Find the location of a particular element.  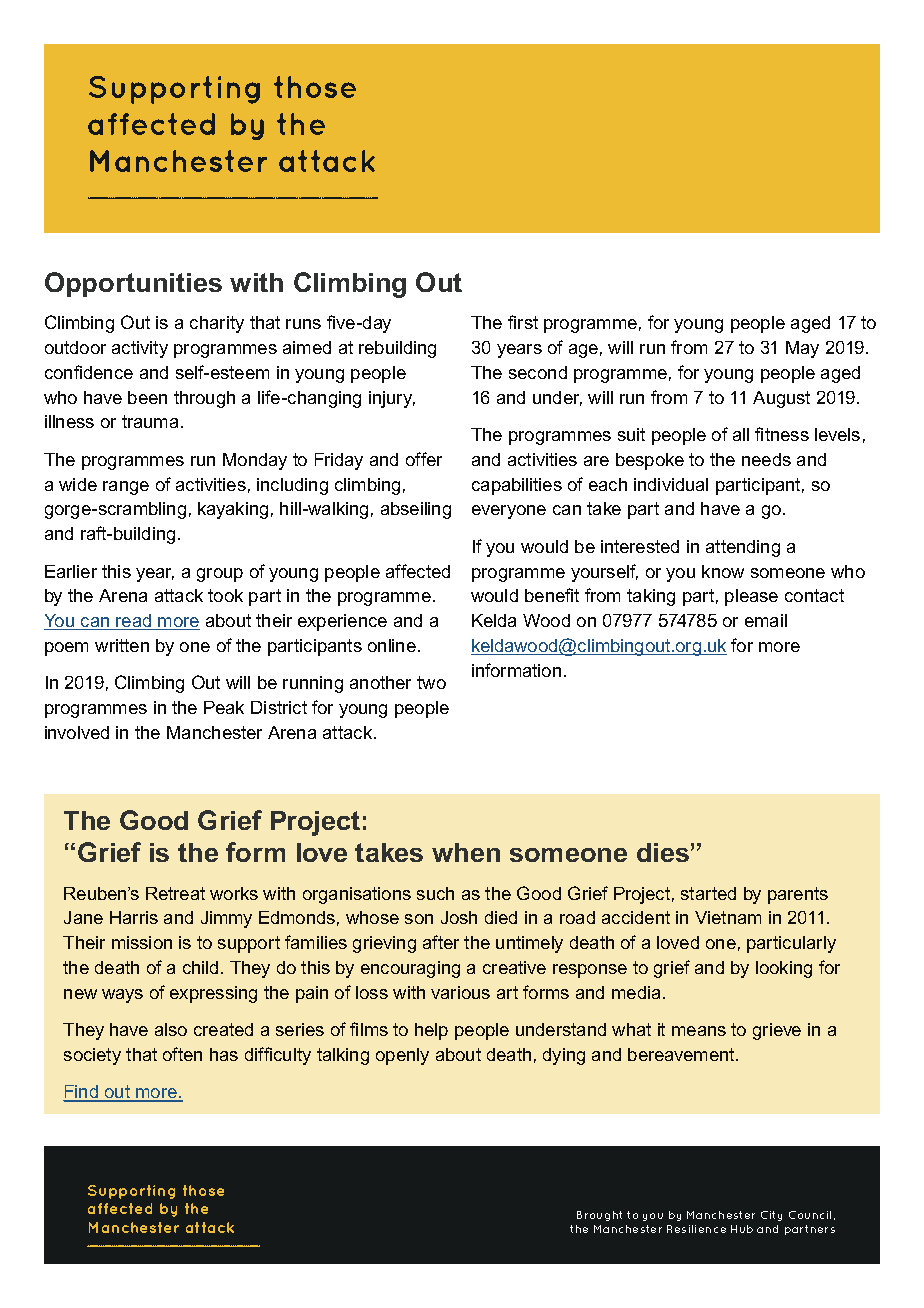

two is located at coordinates (431, 682).
